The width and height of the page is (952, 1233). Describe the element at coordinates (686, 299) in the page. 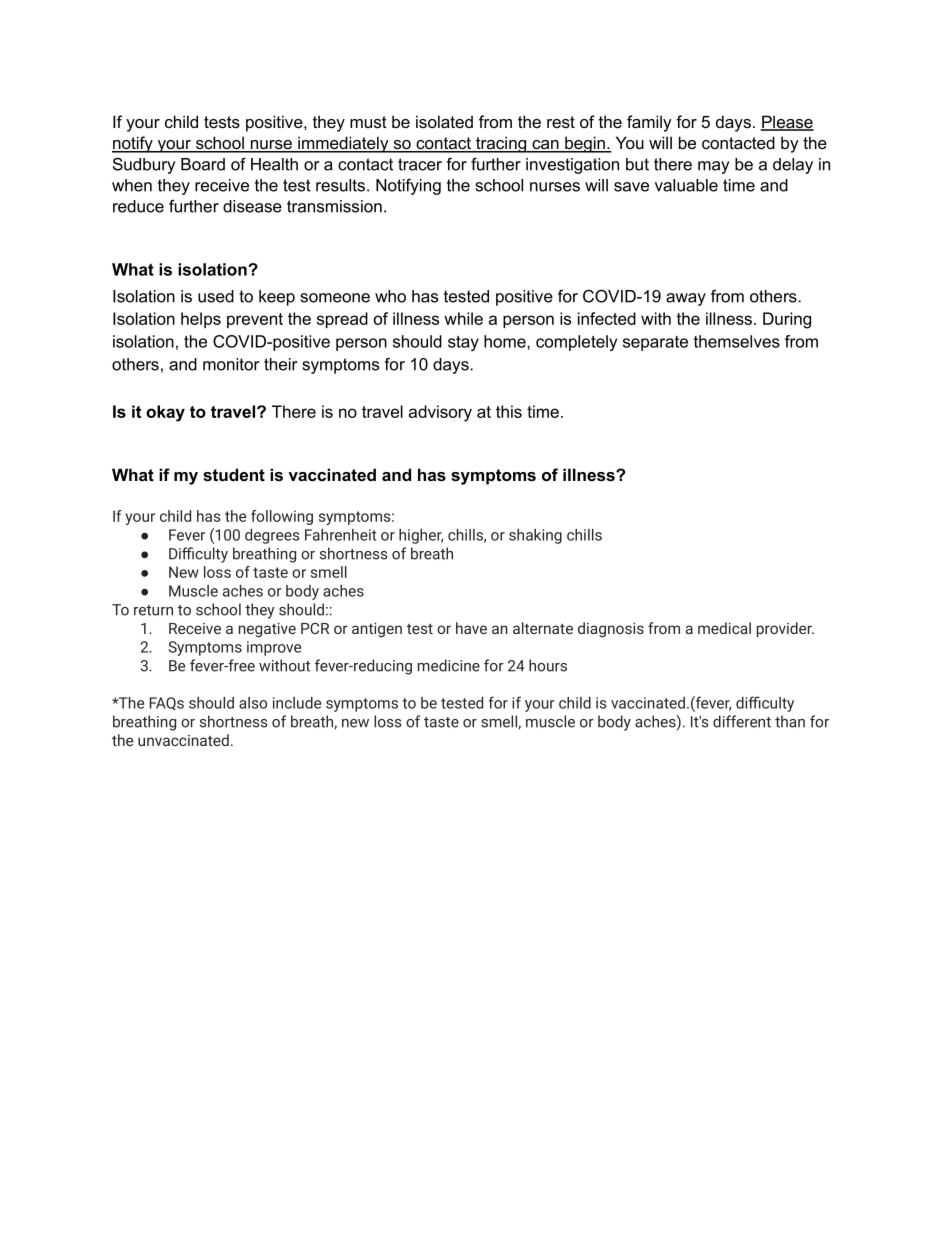

I see `away` at that location.
